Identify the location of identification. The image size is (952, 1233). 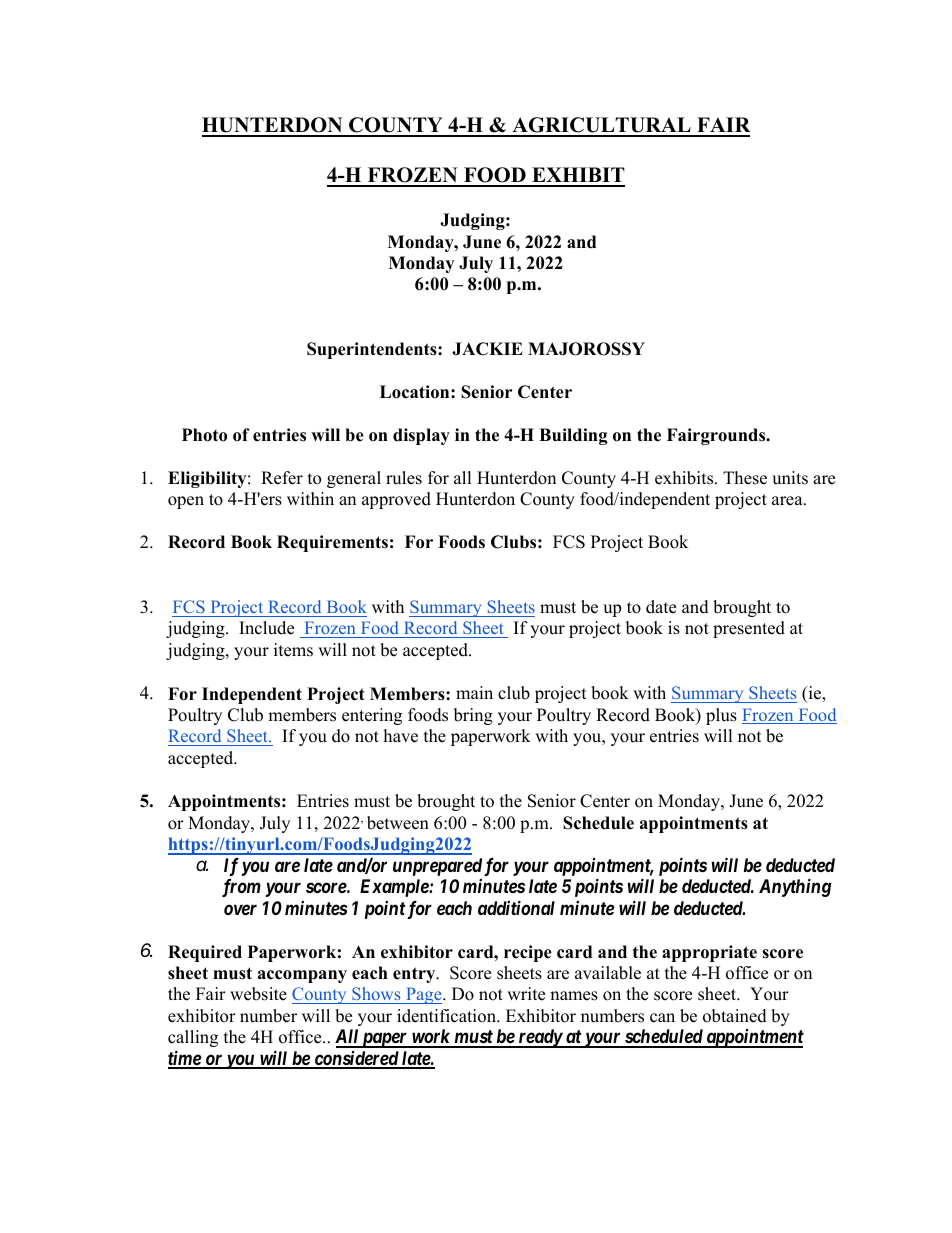
(447, 1016).
